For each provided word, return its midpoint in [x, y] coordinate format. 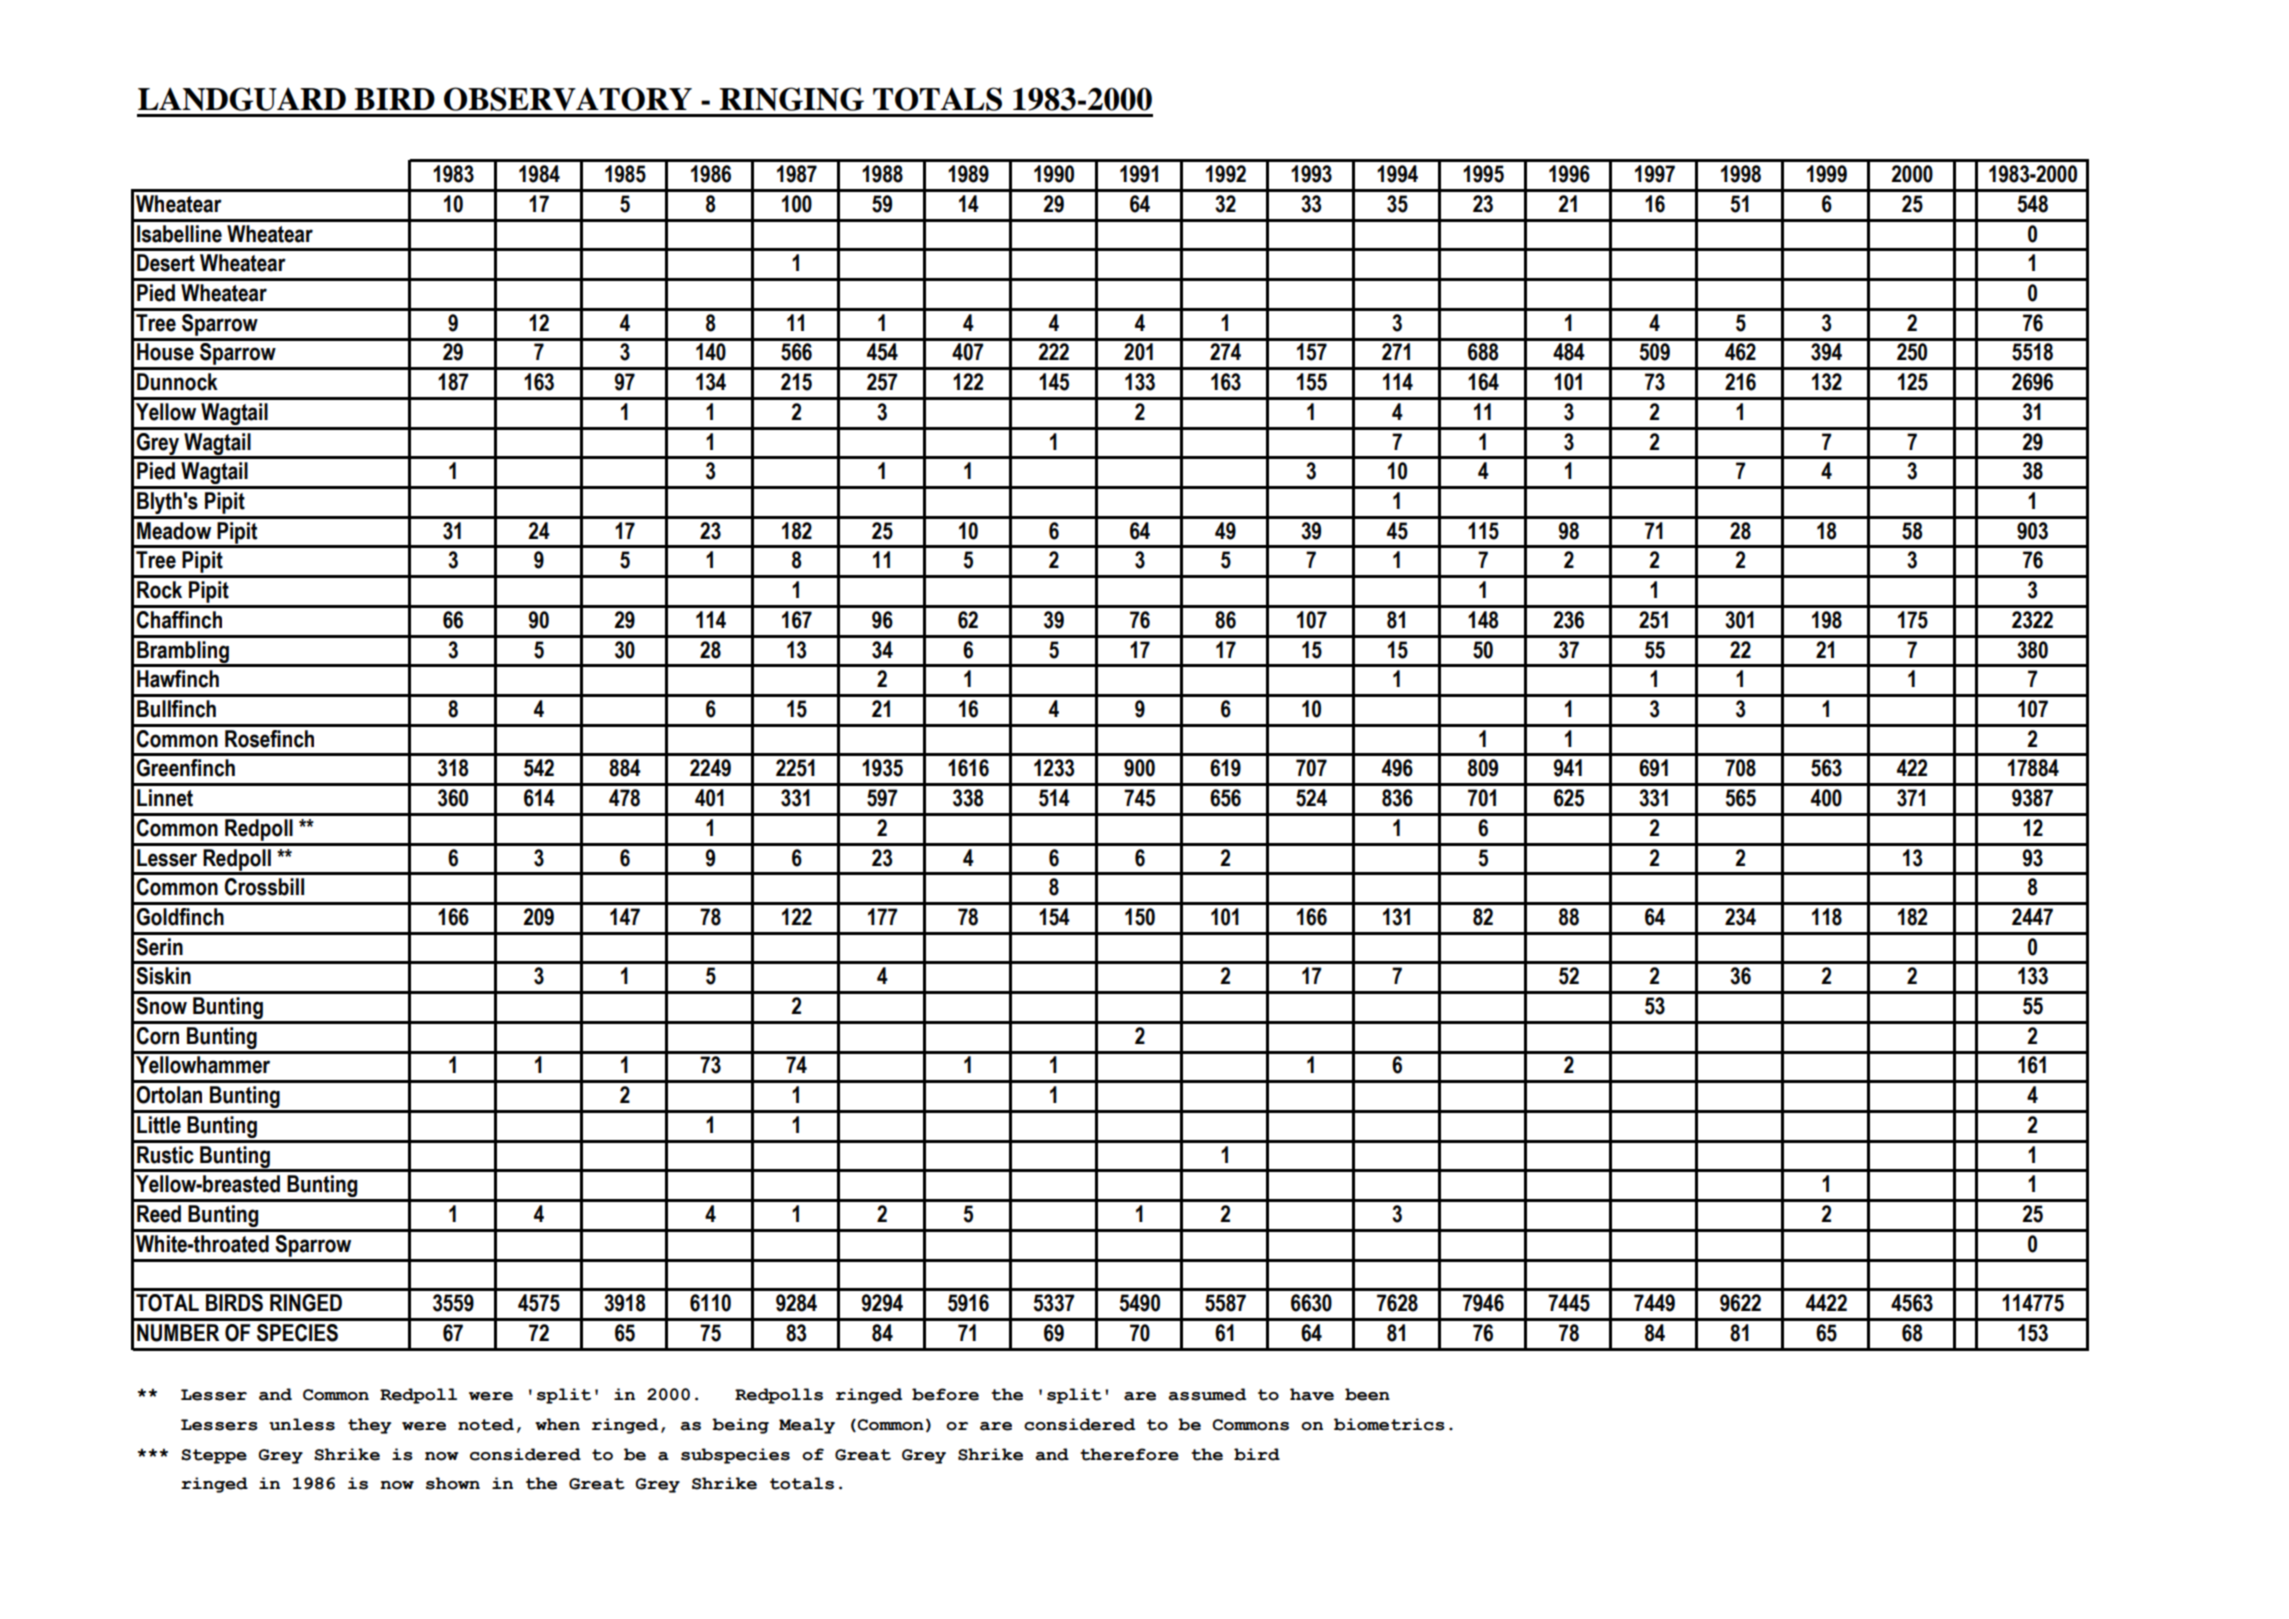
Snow [161, 1006]
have [1312, 1394]
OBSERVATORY [568, 99]
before [945, 1394]
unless [302, 1424]
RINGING [791, 99]
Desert [166, 263]
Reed [159, 1214]
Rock [159, 590]
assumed [1207, 1394]
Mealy [807, 1426]
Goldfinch [180, 917]
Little [159, 1125]
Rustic [165, 1155]
